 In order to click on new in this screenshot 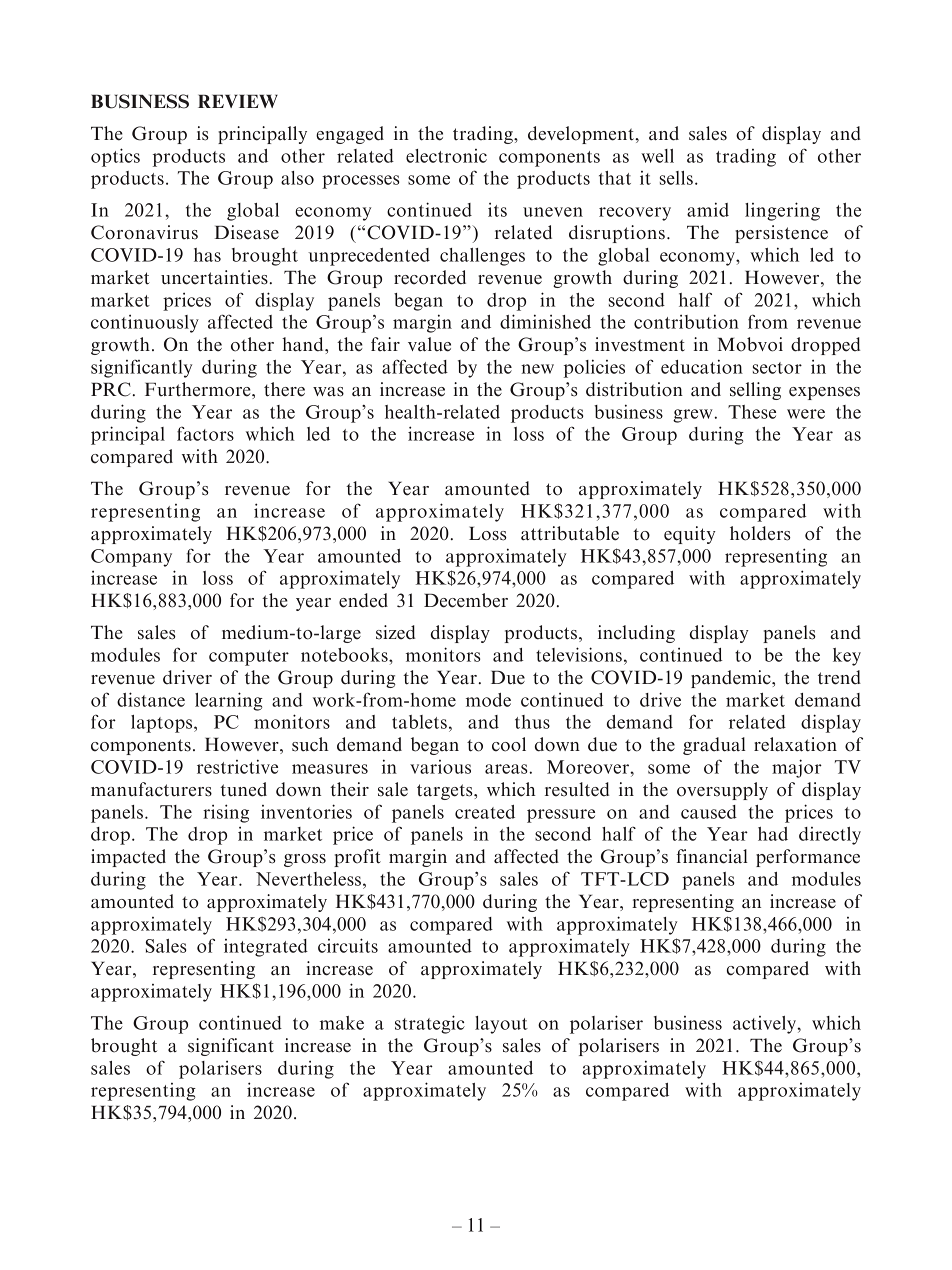, I will do `click(537, 369)`.
